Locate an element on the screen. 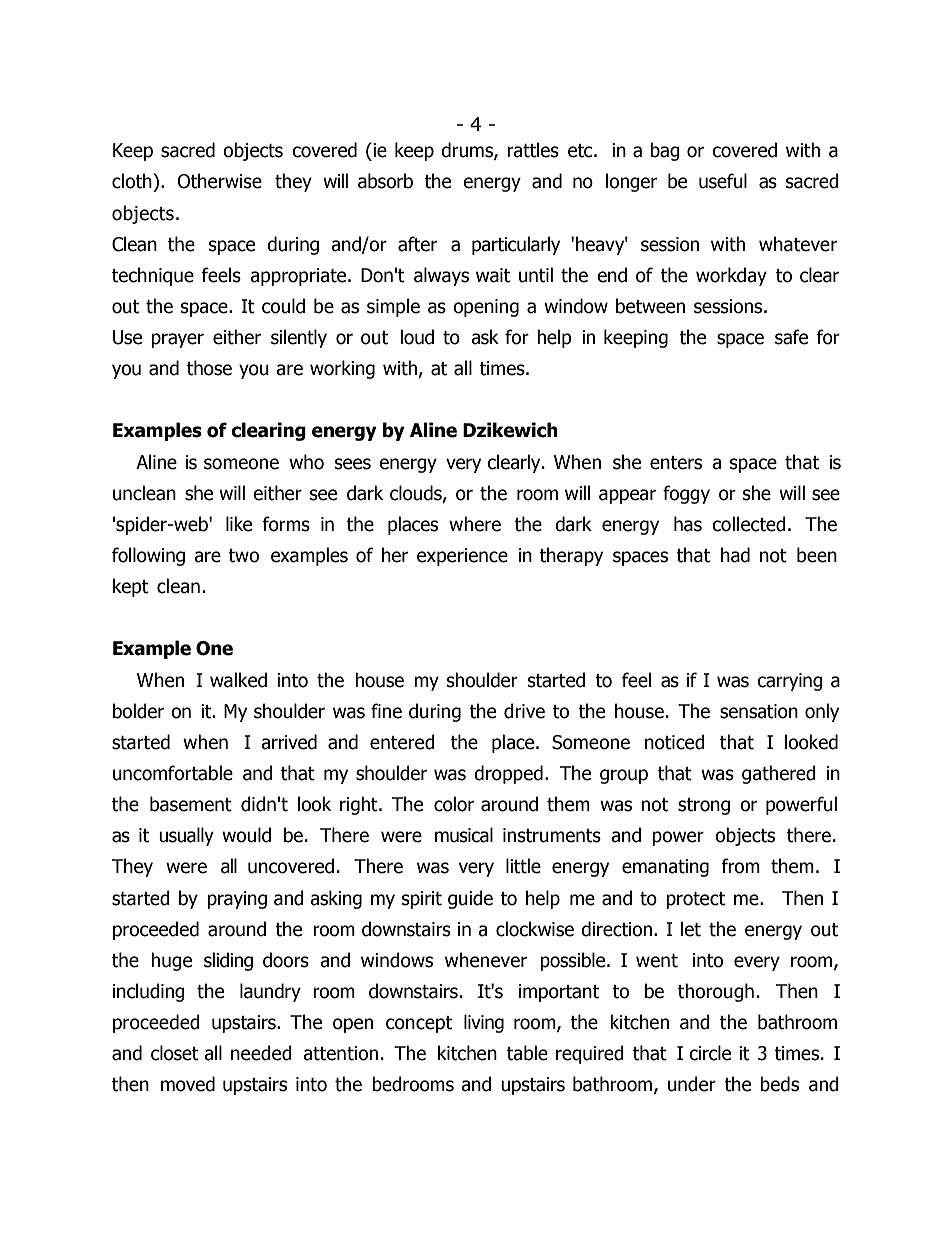  closet is located at coordinates (175, 1053).
